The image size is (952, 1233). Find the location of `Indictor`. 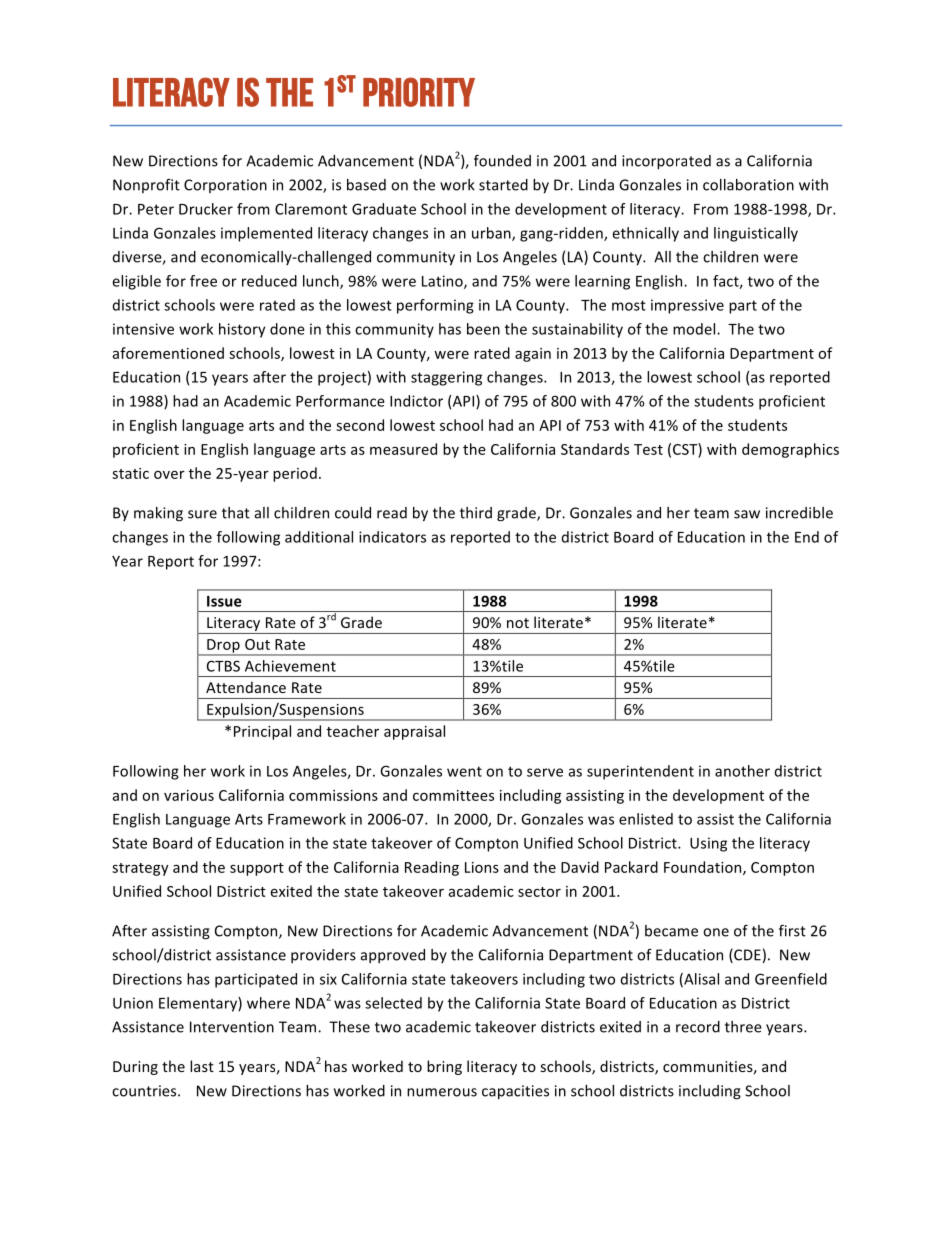

Indictor is located at coordinates (416, 401).
